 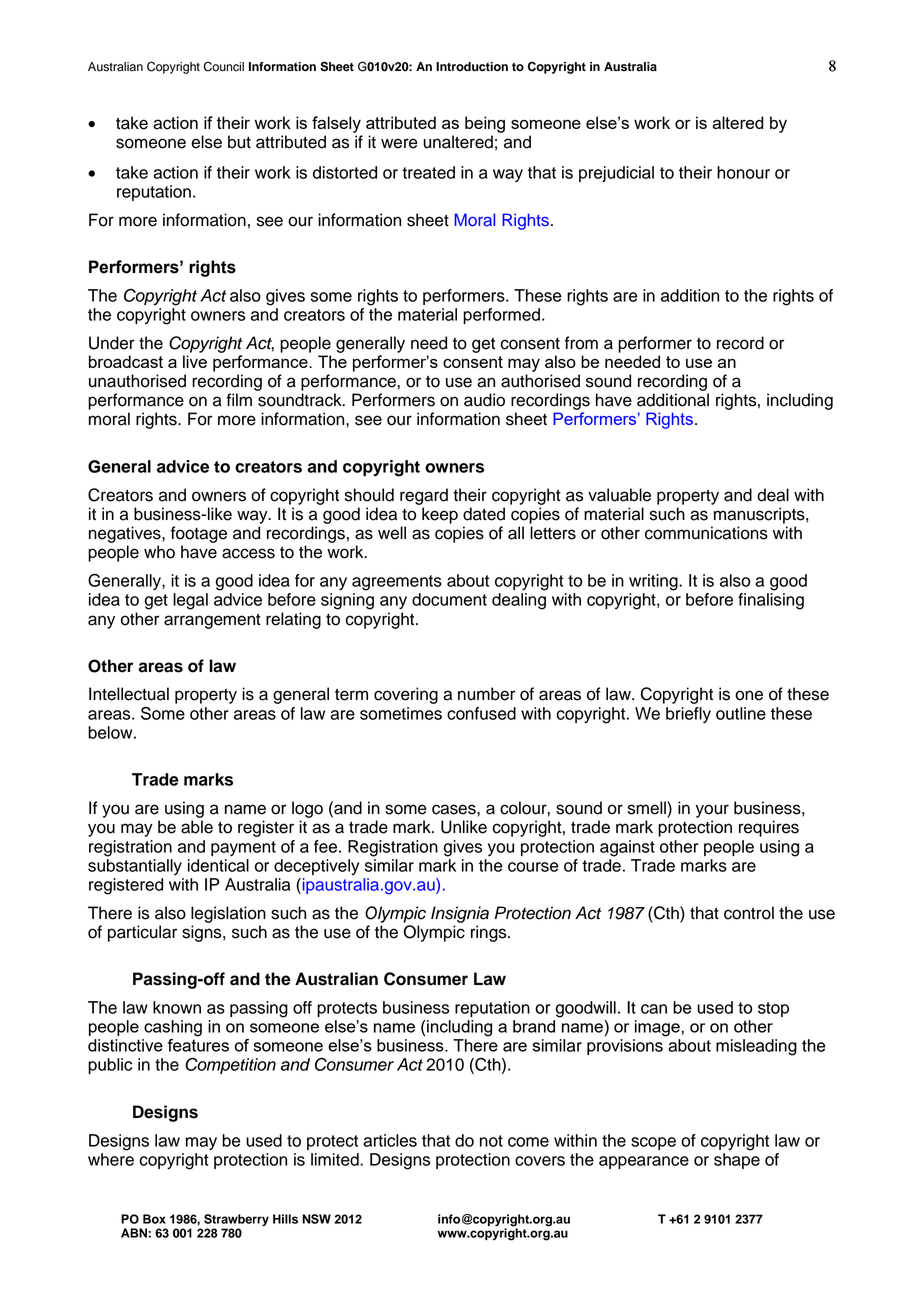 What do you see at coordinates (743, 172) in the screenshot?
I see `honour` at bounding box center [743, 172].
